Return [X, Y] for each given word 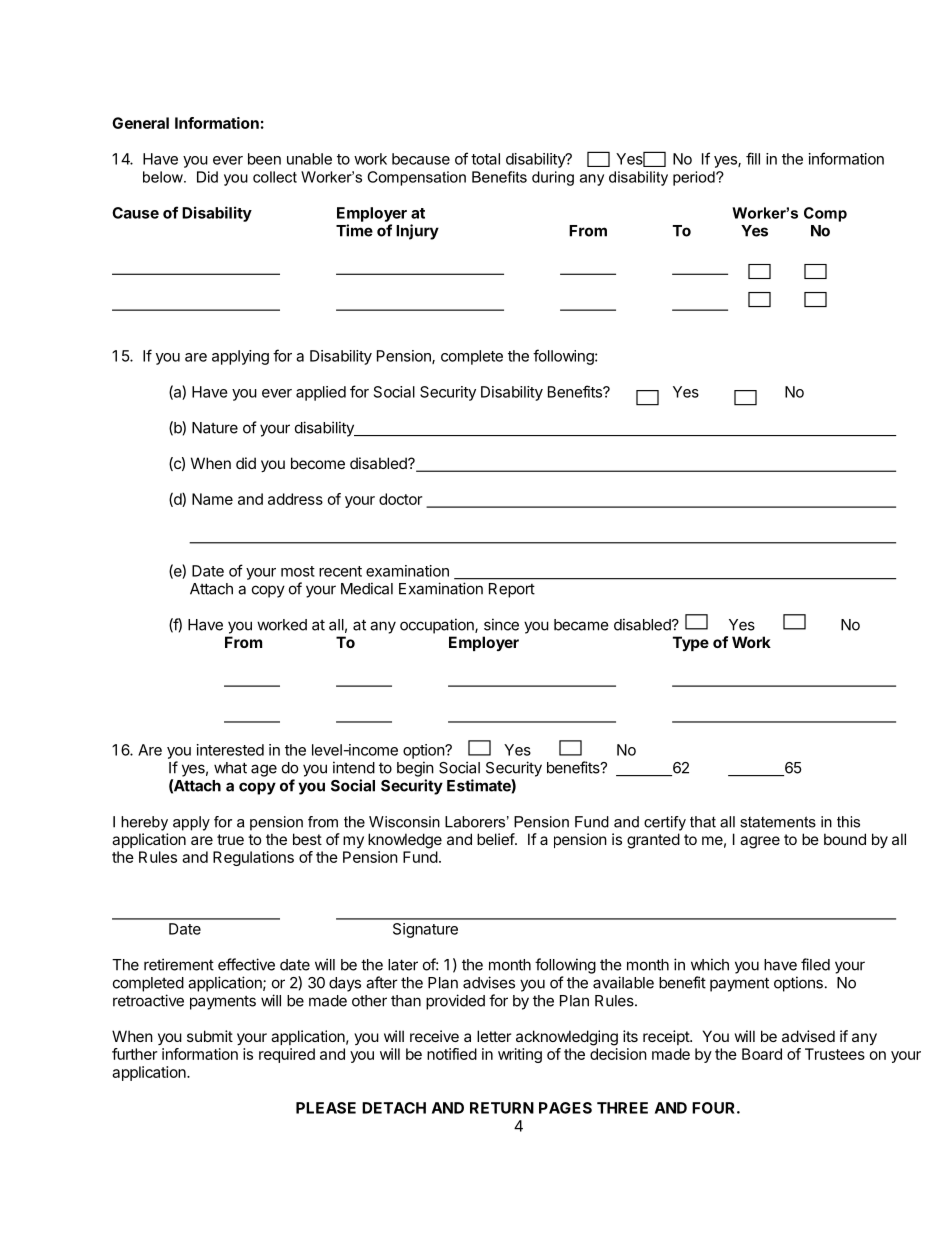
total [485, 159]
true [230, 839]
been [264, 159]
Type [691, 643]
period [695, 178]
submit [210, 1036]
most [298, 571]
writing [520, 1055]
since [501, 624]
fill [753, 158]
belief [496, 839]
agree [760, 842]
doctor [400, 499]
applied [321, 393]
